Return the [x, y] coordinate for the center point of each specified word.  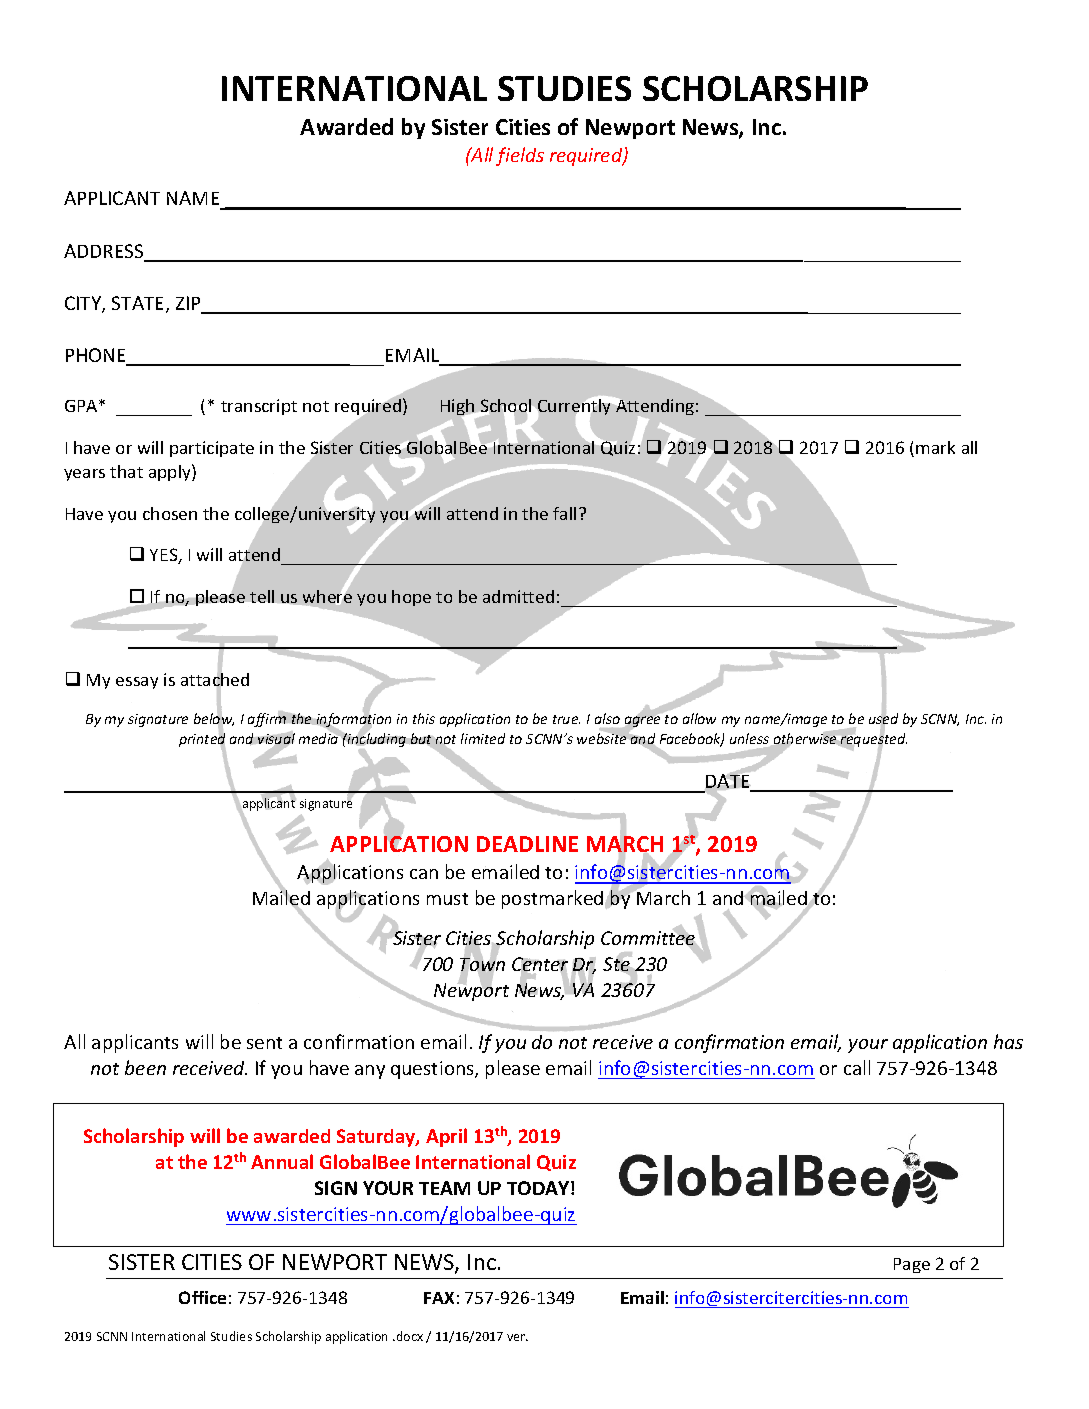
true [566, 719]
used [883, 720]
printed [202, 740]
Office [202, 1297]
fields [520, 156]
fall [564, 513]
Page [912, 1265]
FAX [439, 1298]
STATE [139, 304]
